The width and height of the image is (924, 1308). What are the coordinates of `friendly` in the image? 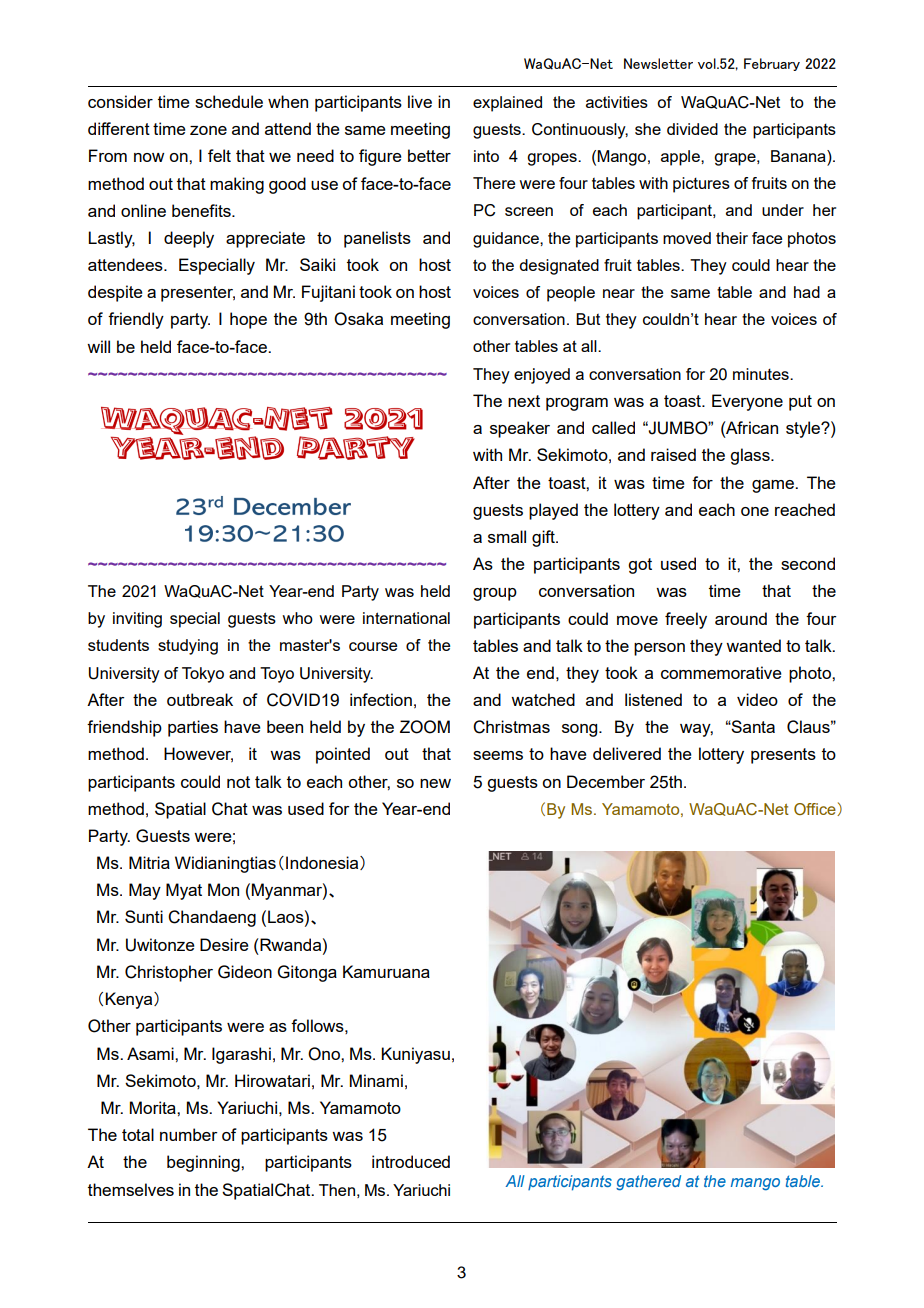 It's located at (136, 320).
